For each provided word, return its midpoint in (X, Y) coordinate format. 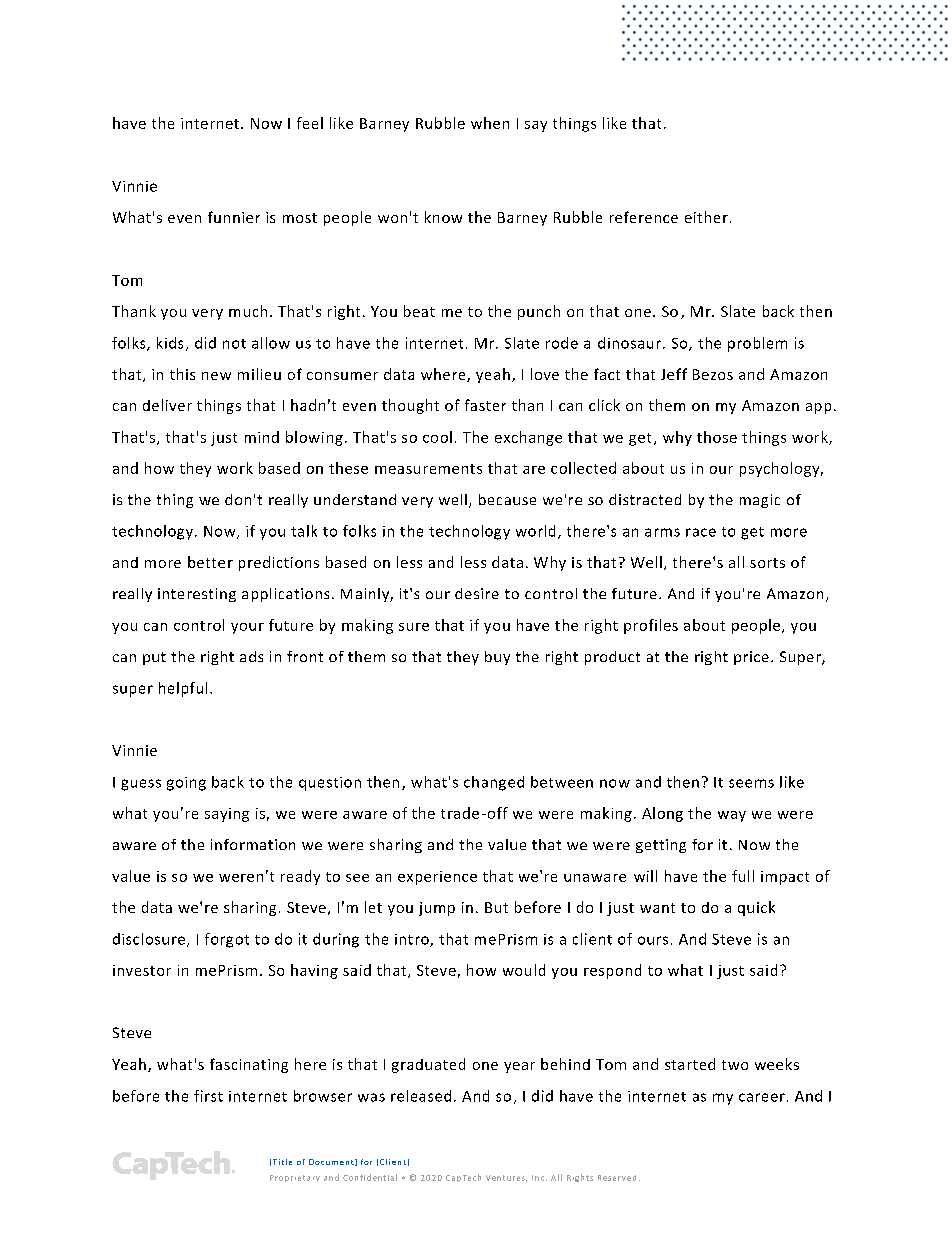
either (706, 217)
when (490, 123)
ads (251, 656)
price (751, 658)
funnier (234, 217)
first (208, 1096)
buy (497, 658)
